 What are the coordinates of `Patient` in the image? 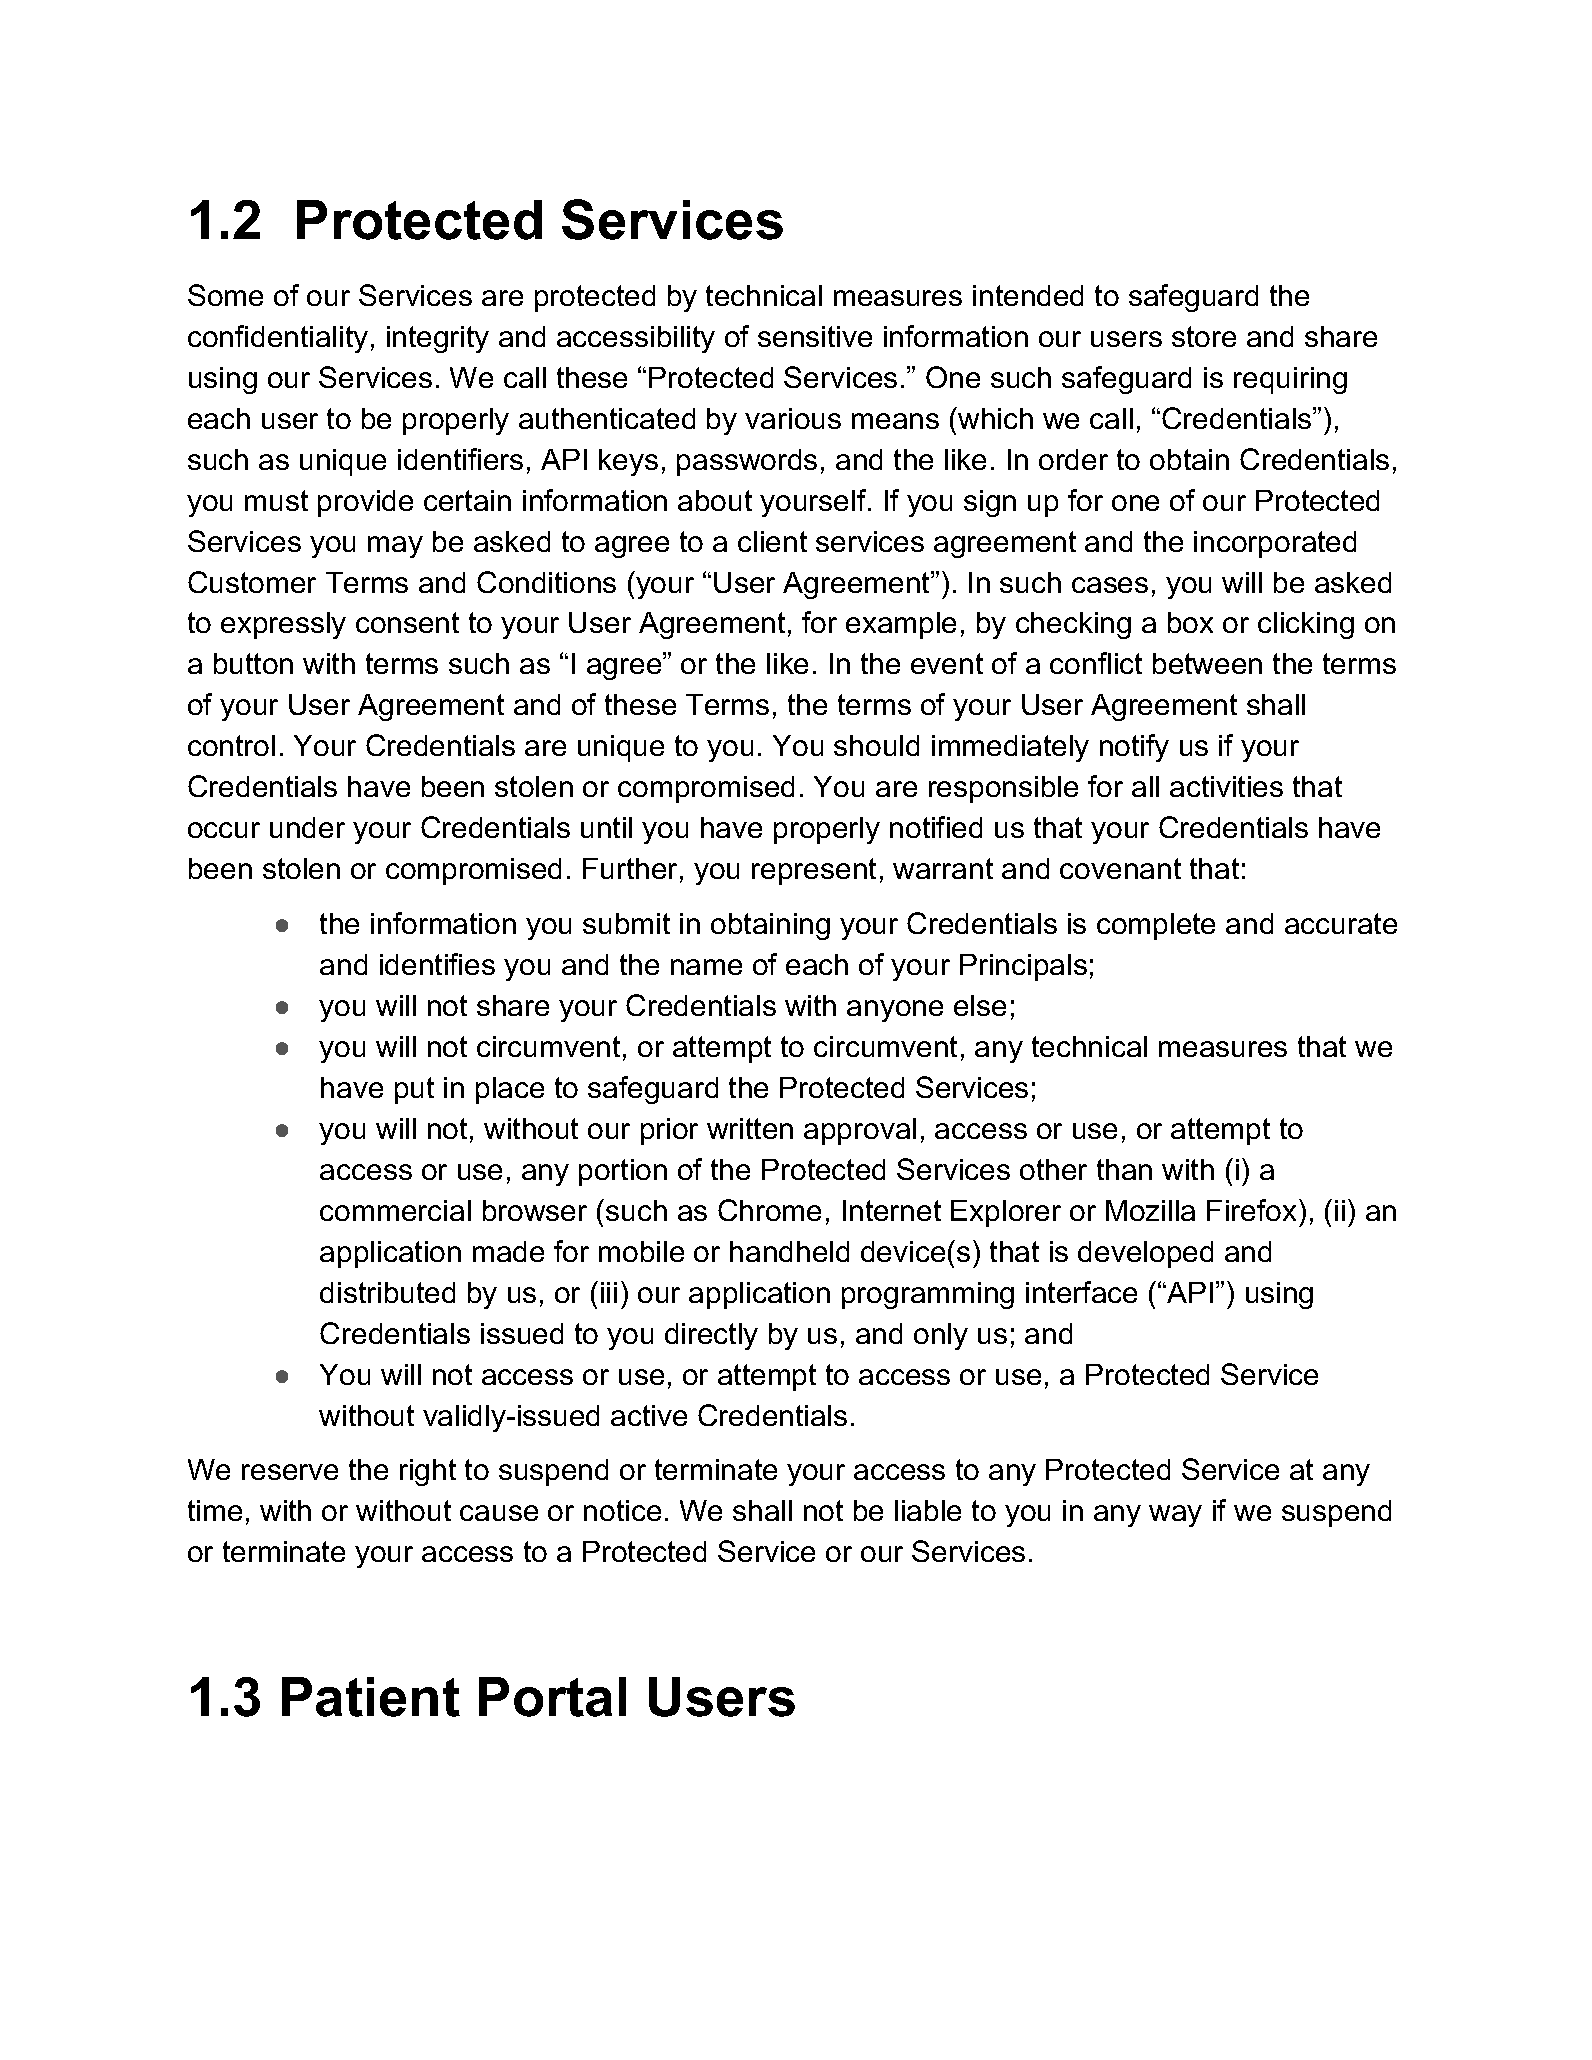 It's located at (371, 1697).
